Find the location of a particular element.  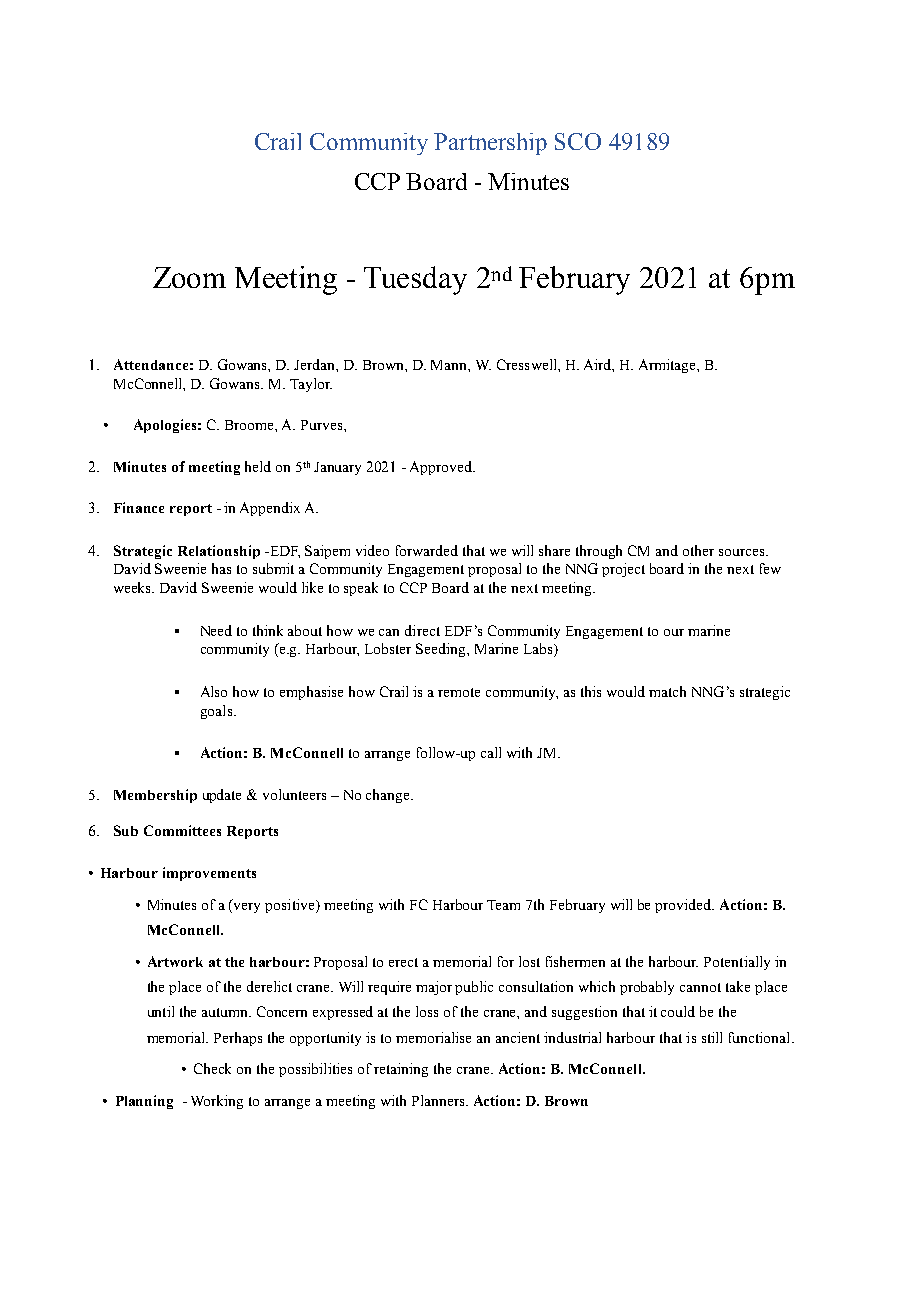

improvements is located at coordinates (209, 874).
